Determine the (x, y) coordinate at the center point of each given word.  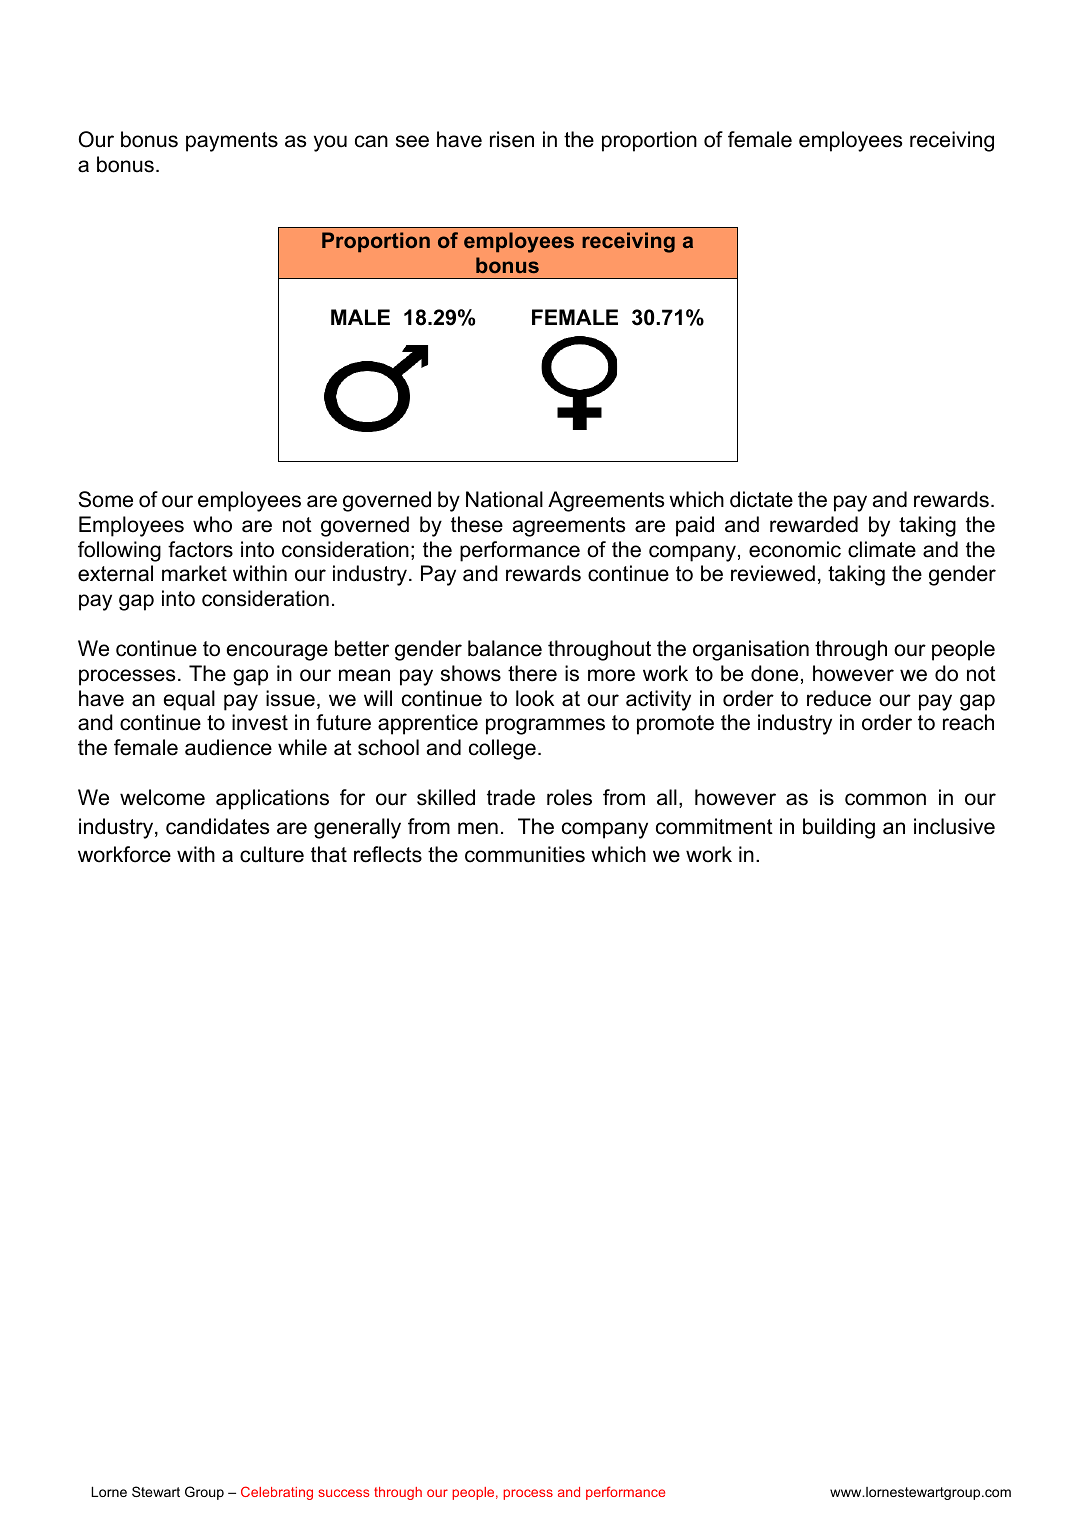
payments (232, 142)
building (839, 828)
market (194, 573)
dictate (761, 499)
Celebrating (277, 1493)
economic (795, 549)
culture (272, 854)
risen (512, 139)
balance (505, 648)
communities (525, 854)
